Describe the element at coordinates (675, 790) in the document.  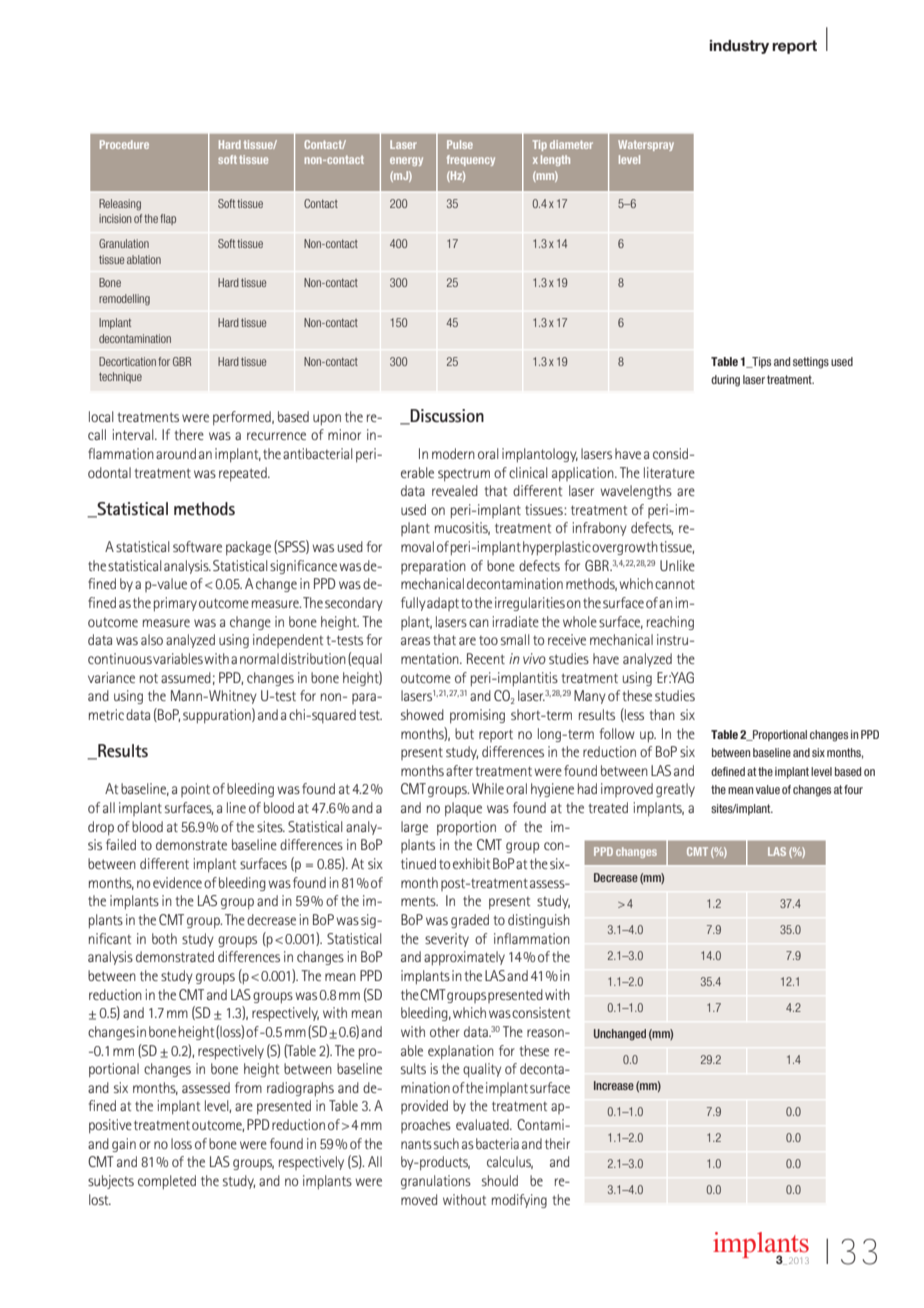
I see `greatly` at that location.
